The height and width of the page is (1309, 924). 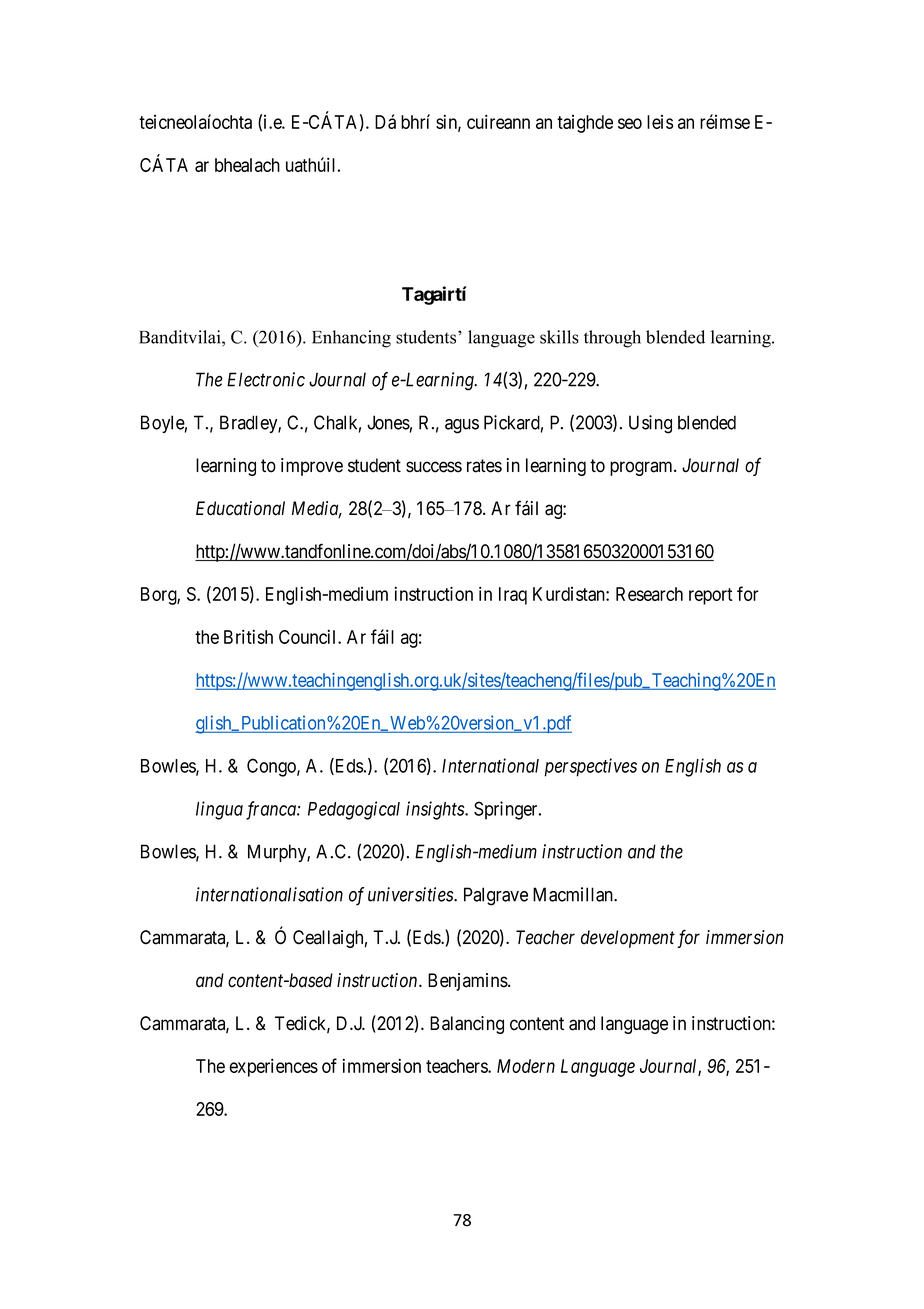 I want to click on Research, so click(x=649, y=594).
